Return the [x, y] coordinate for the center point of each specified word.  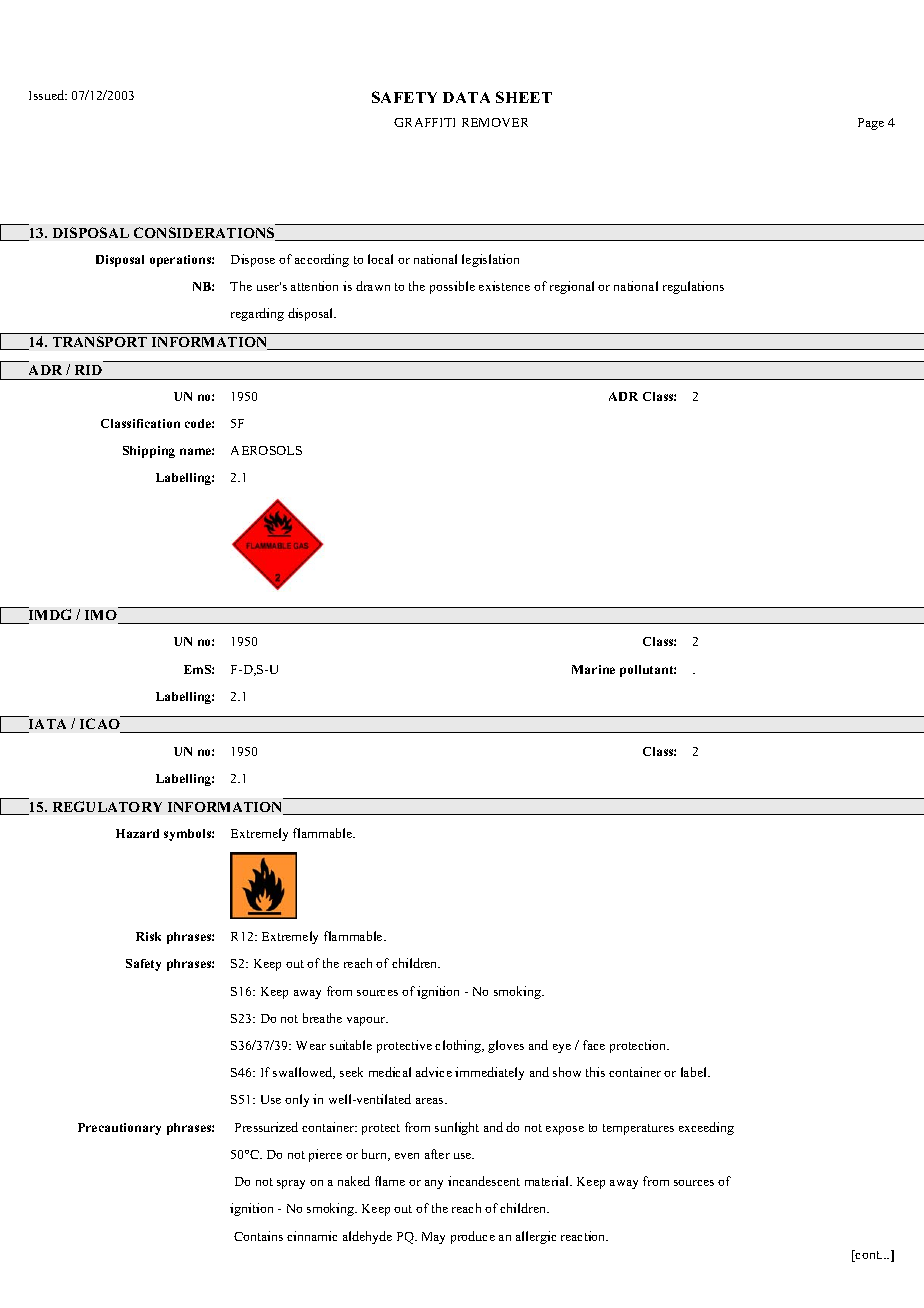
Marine [593, 669]
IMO [101, 615]
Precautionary [119, 1129]
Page [871, 124]
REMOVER [495, 122]
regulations [693, 287]
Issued [48, 95]
